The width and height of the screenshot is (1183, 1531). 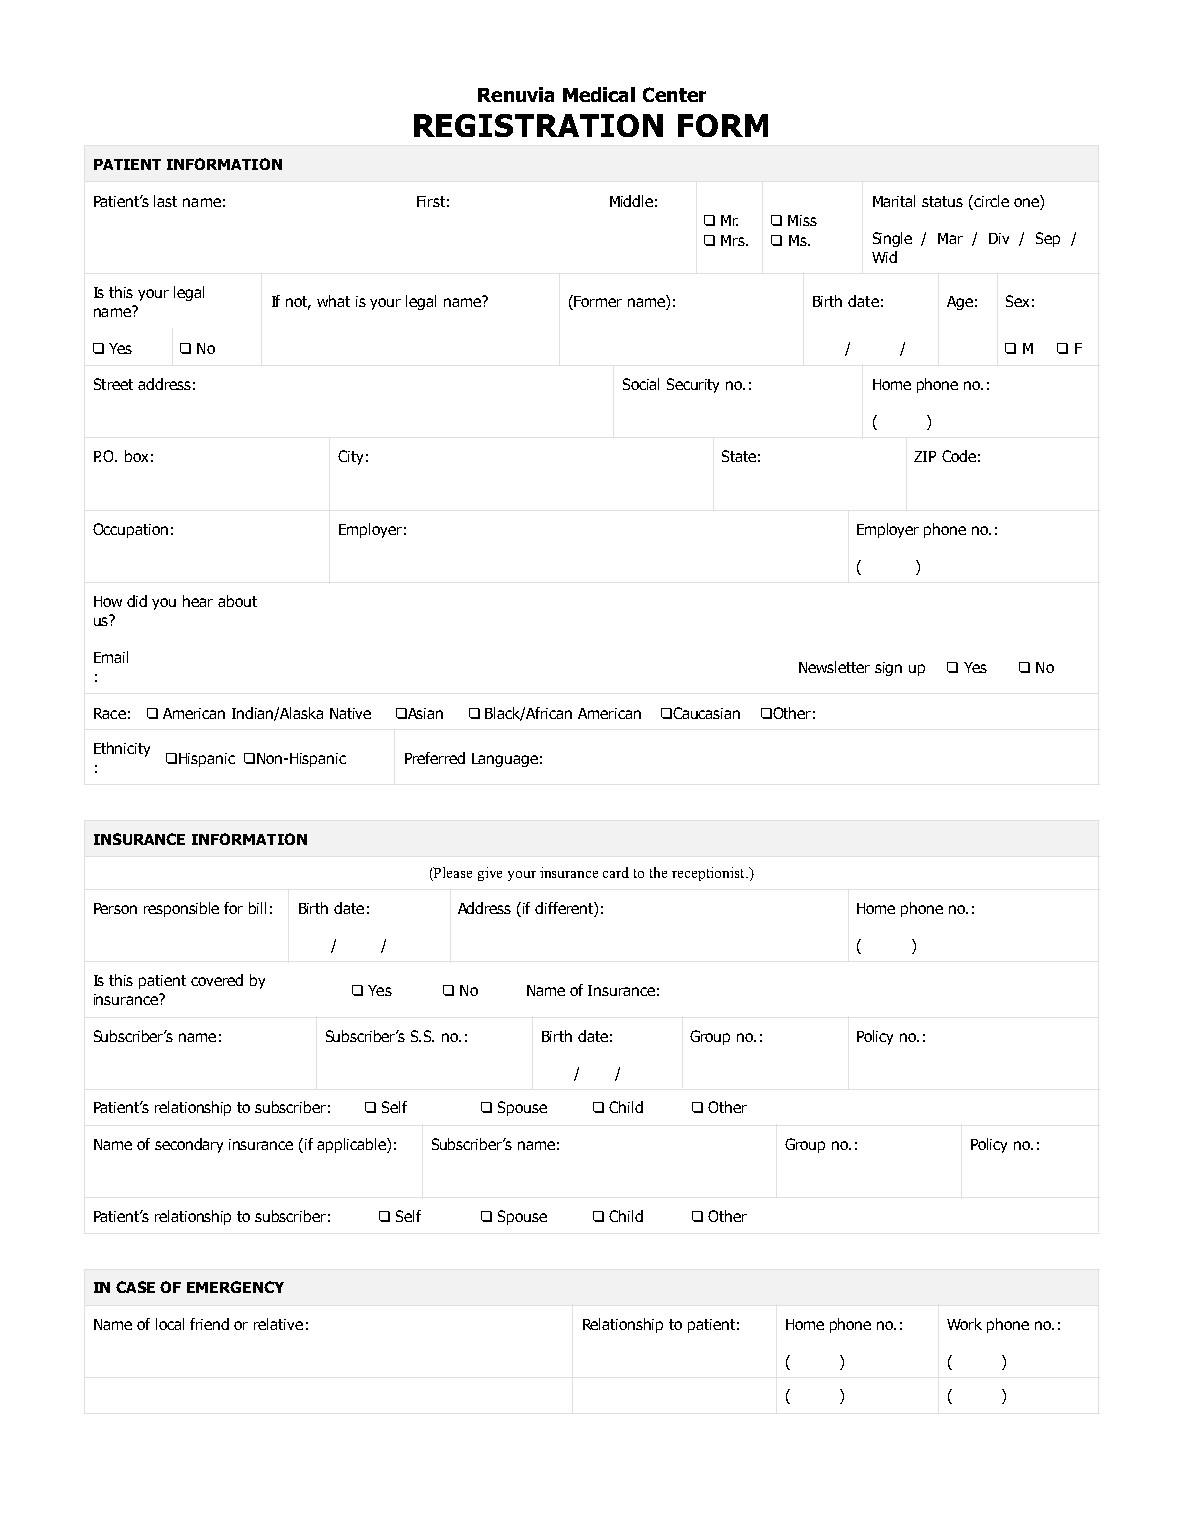 What do you see at coordinates (136, 456) in the screenshot?
I see `box` at bounding box center [136, 456].
